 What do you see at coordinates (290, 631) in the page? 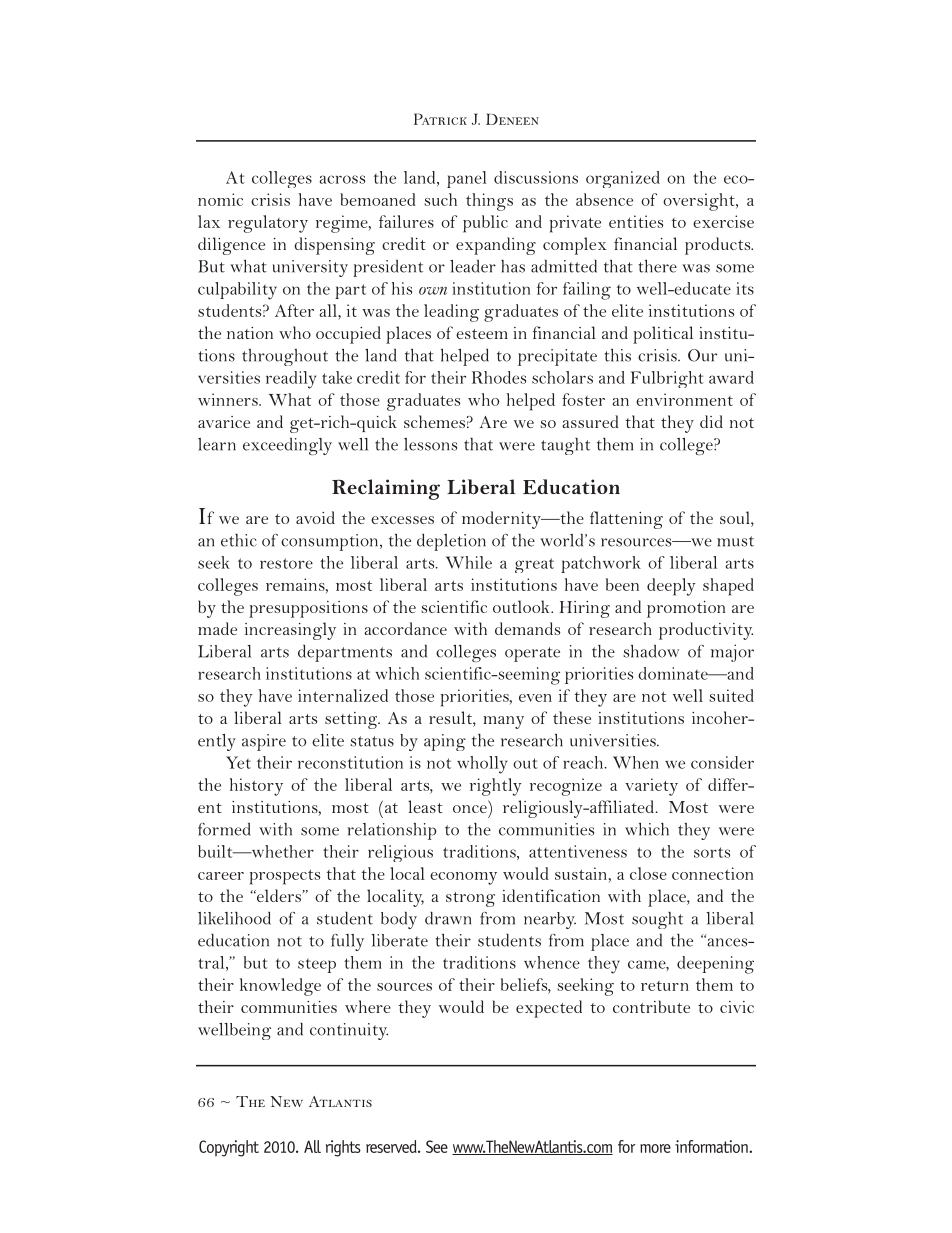
I see `increasingly` at bounding box center [290, 631].
